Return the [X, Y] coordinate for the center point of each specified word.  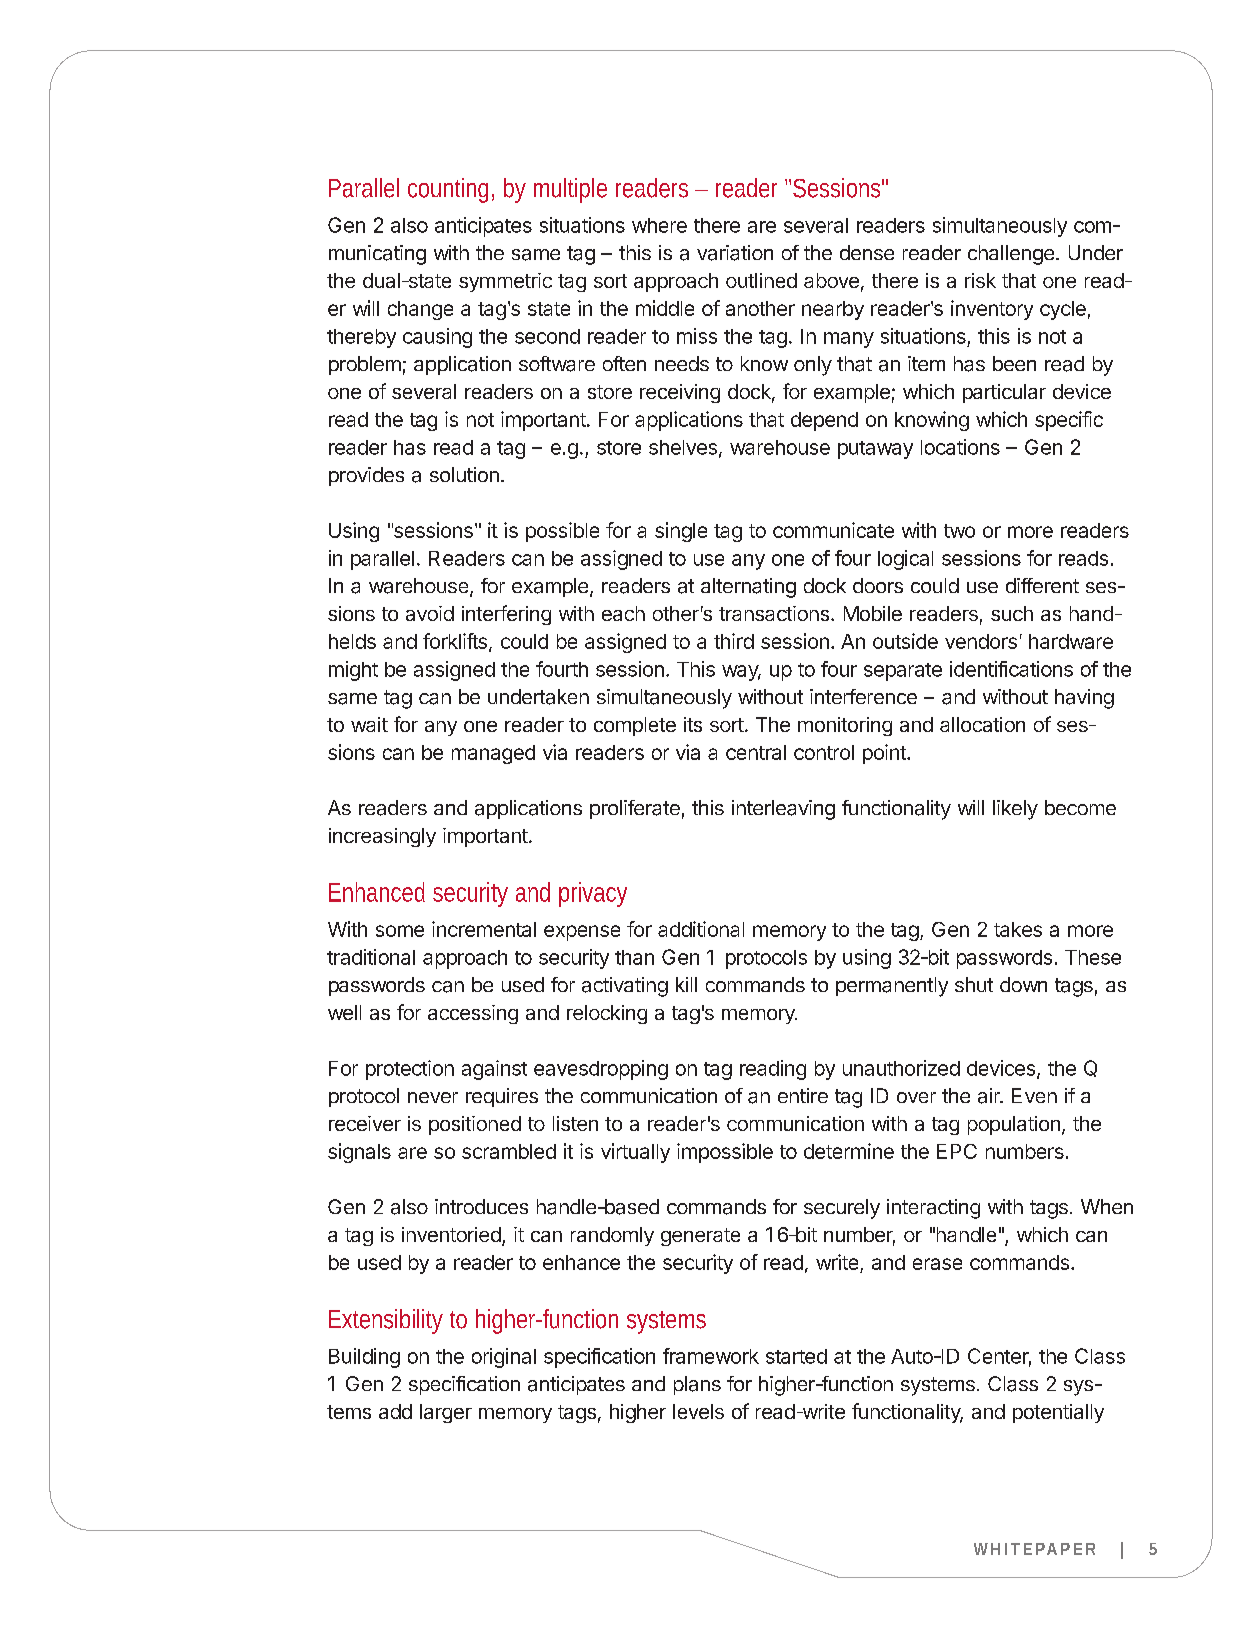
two [959, 531]
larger [446, 1413]
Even [1034, 1095]
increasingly [382, 837]
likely [1015, 810]
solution [464, 474]
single [681, 532]
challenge [1011, 255]
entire [803, 1095]
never [433, 1097]
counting [448, 190]
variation [735, 253]
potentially [1058, 1413]
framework [711, 1356]
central [756, 752]
